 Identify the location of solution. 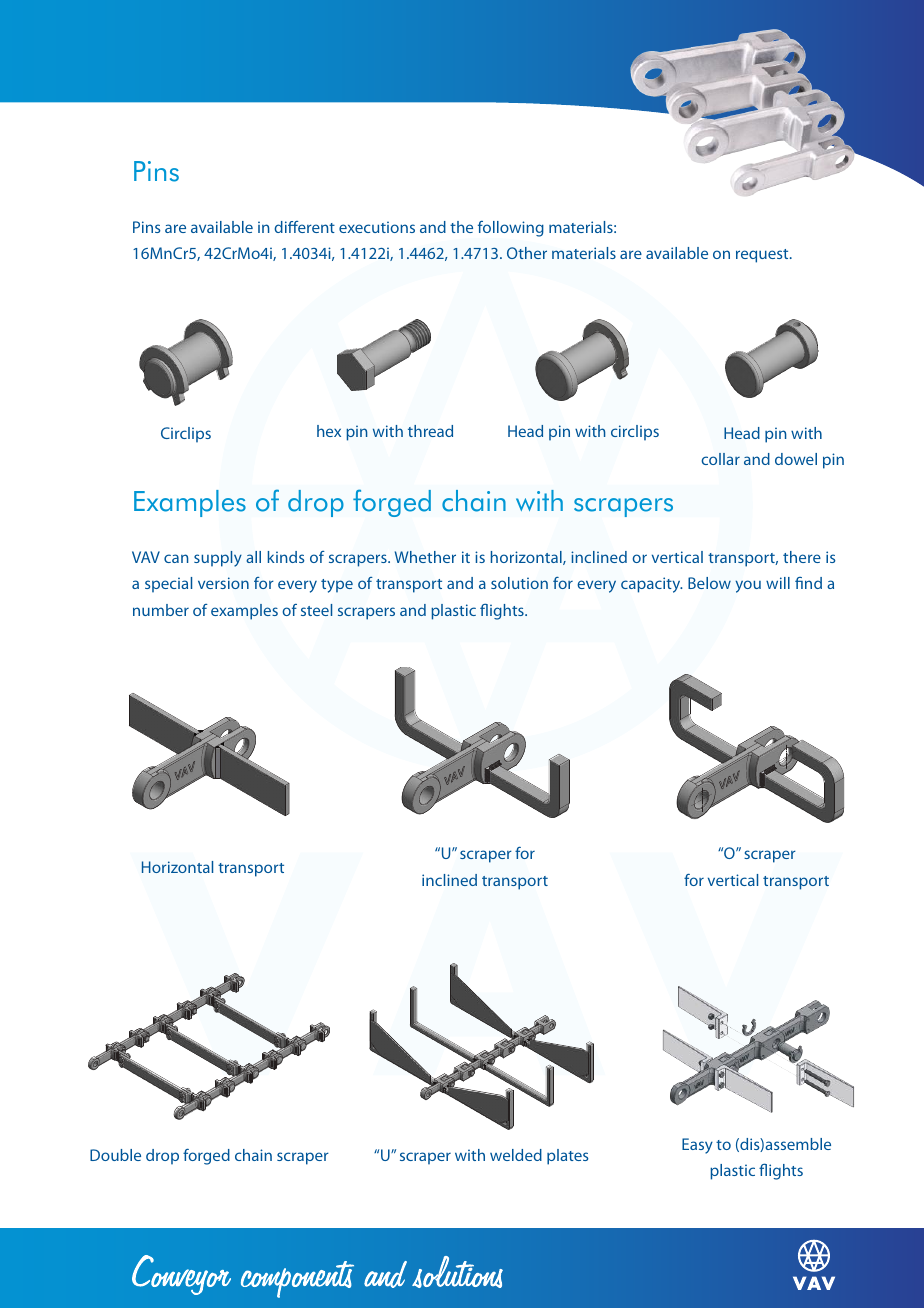
(519, 583).
